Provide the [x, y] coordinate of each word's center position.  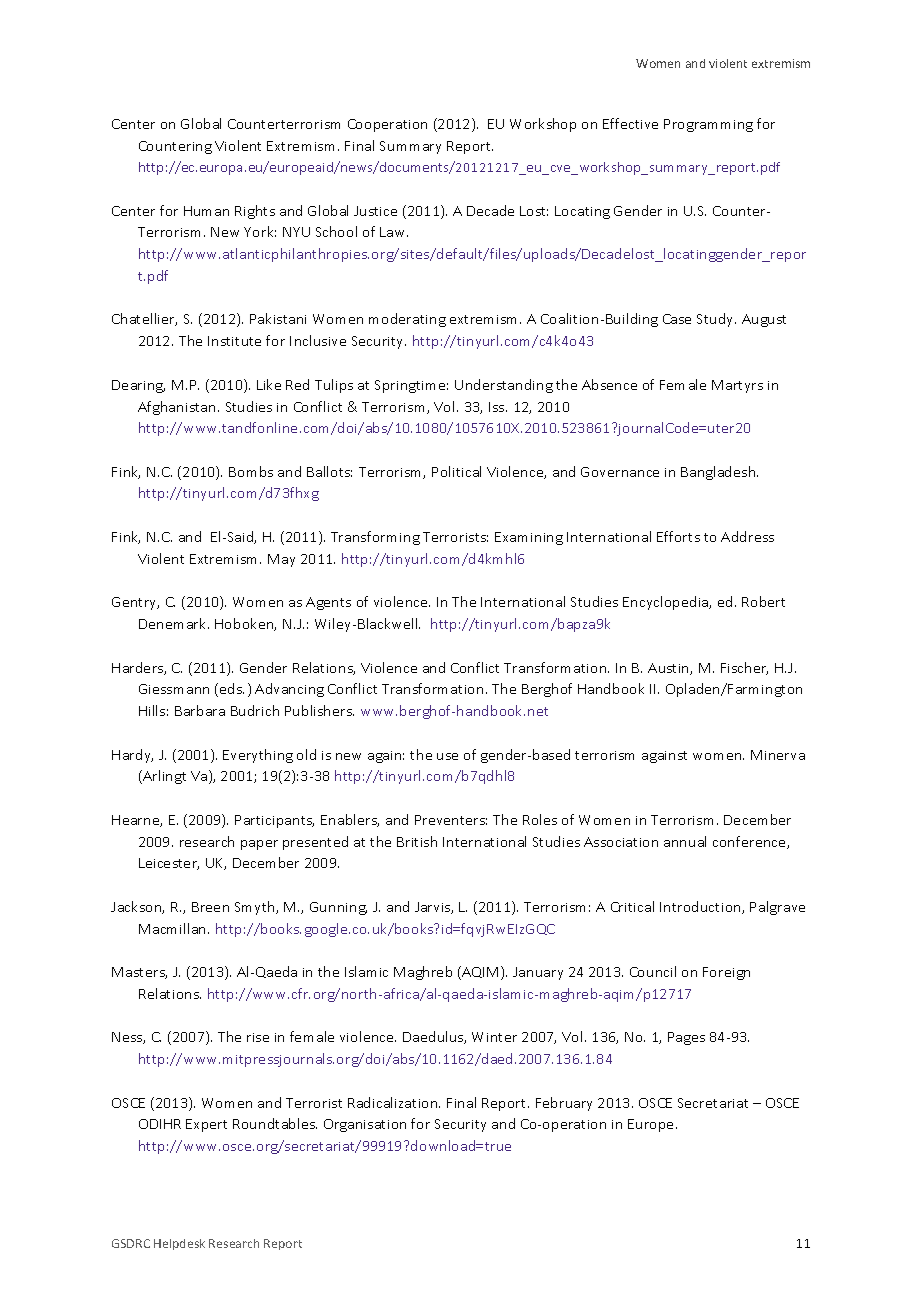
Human [206, 211]
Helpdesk [179, 1244]
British [417, 841]
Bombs [251, 471]
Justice [375, 211]
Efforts [678, 536]
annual [685, 841]
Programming [708, 125]
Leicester [169, 864]
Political [456, 471]
